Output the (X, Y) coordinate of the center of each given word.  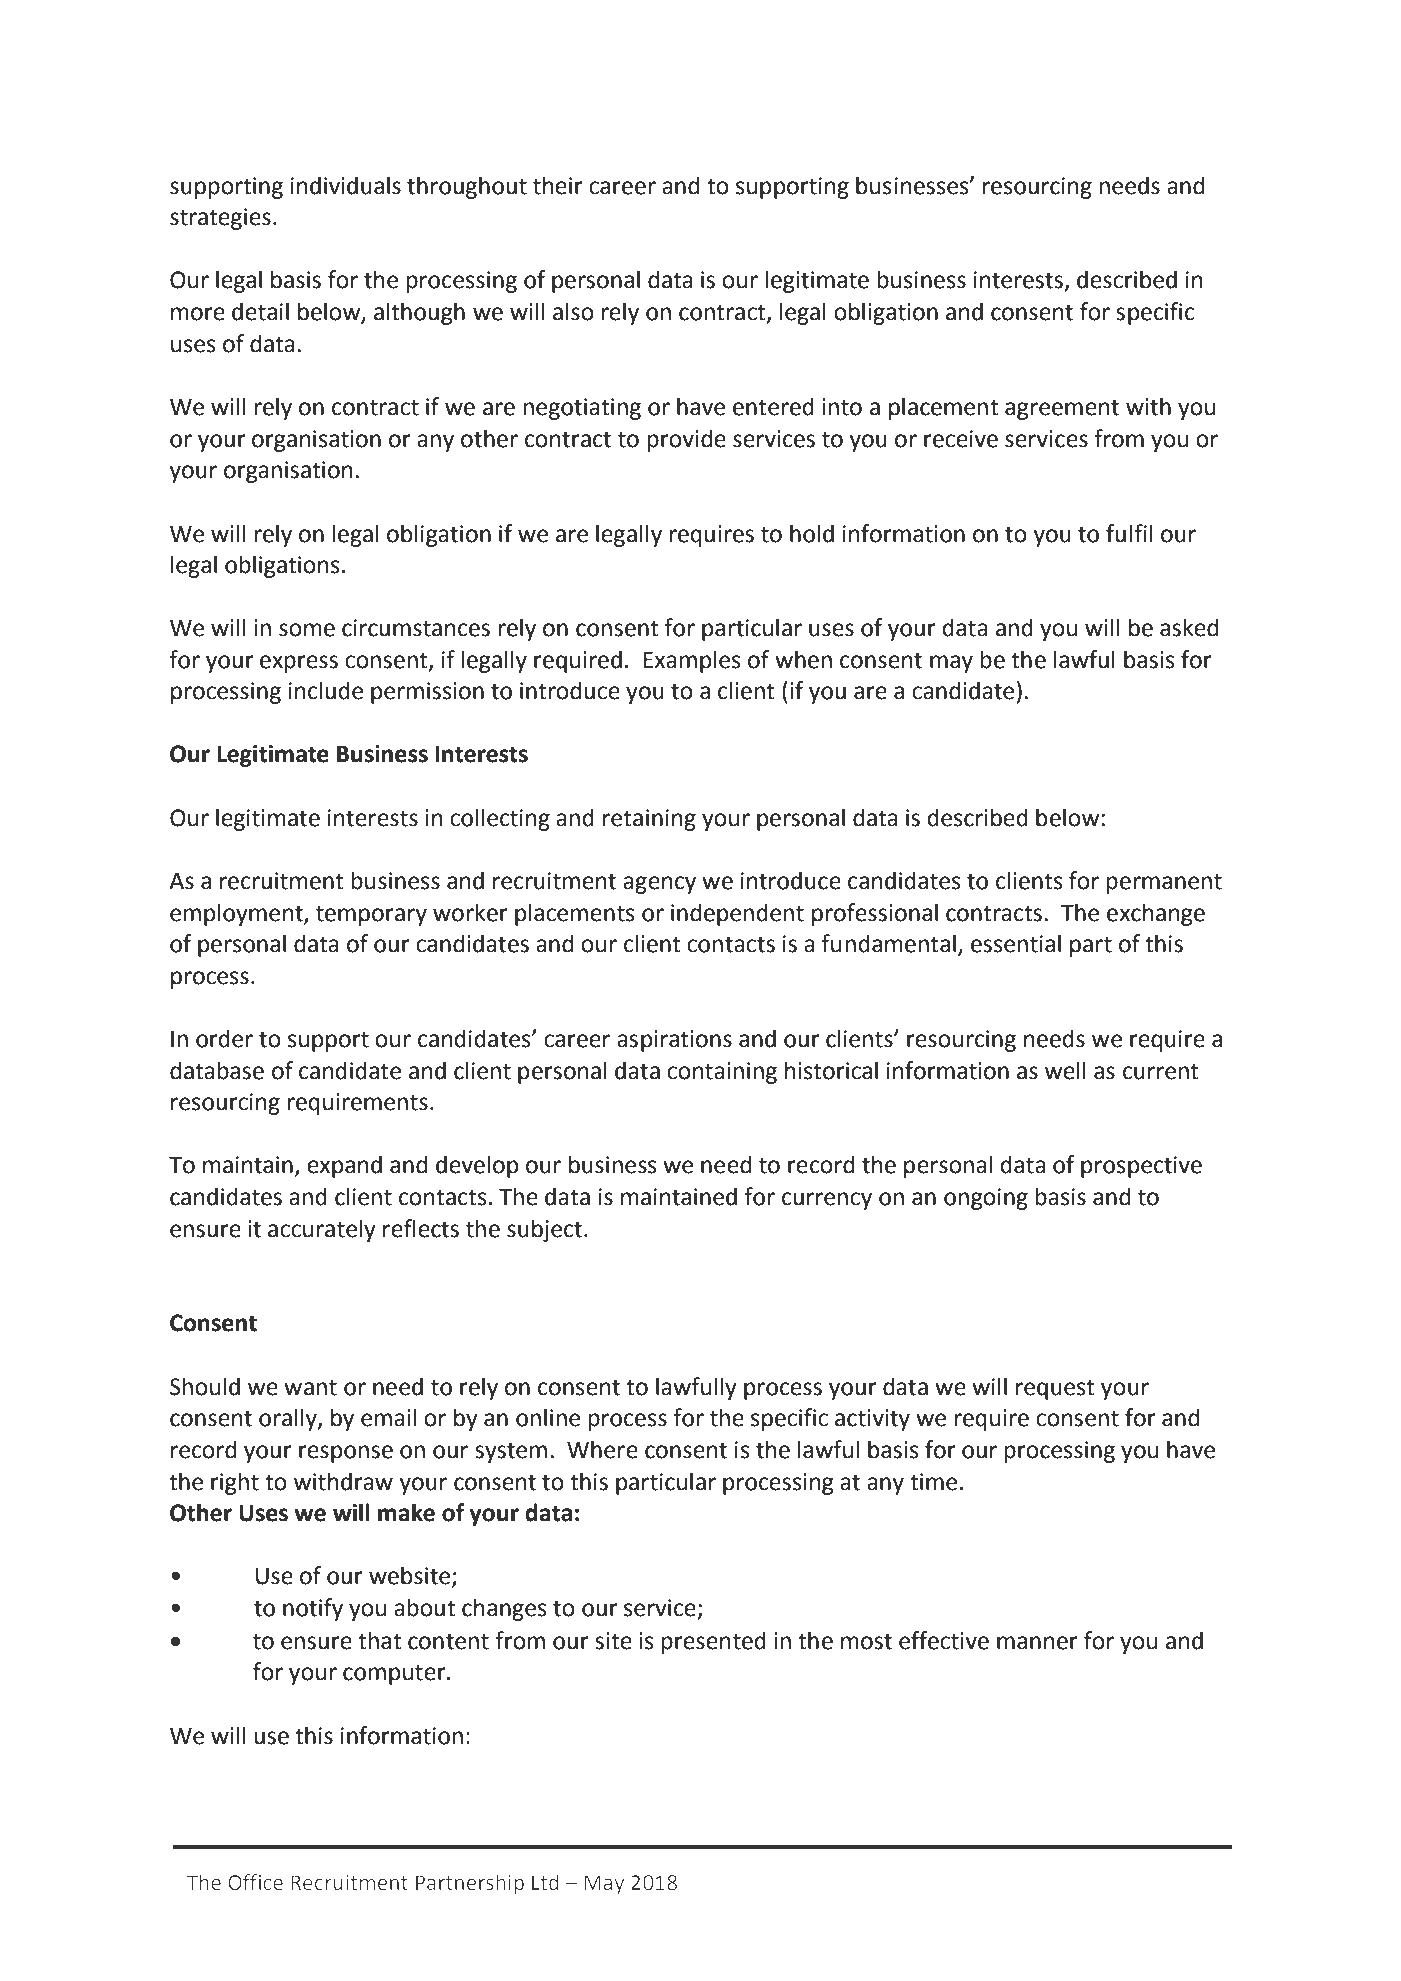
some (307, 630)
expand (344, 1166)
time (933, 1482)
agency (659, 885)
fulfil (1129, 533)
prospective (1141, 1167)
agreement (1062, 409)
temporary (371, 915)
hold (812, 533)
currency (827, 1201)
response (346, 1454)
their (558, 185)
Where (602, 1449)
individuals (346, 185)
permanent (1164, 883)
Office (255, 1882)
